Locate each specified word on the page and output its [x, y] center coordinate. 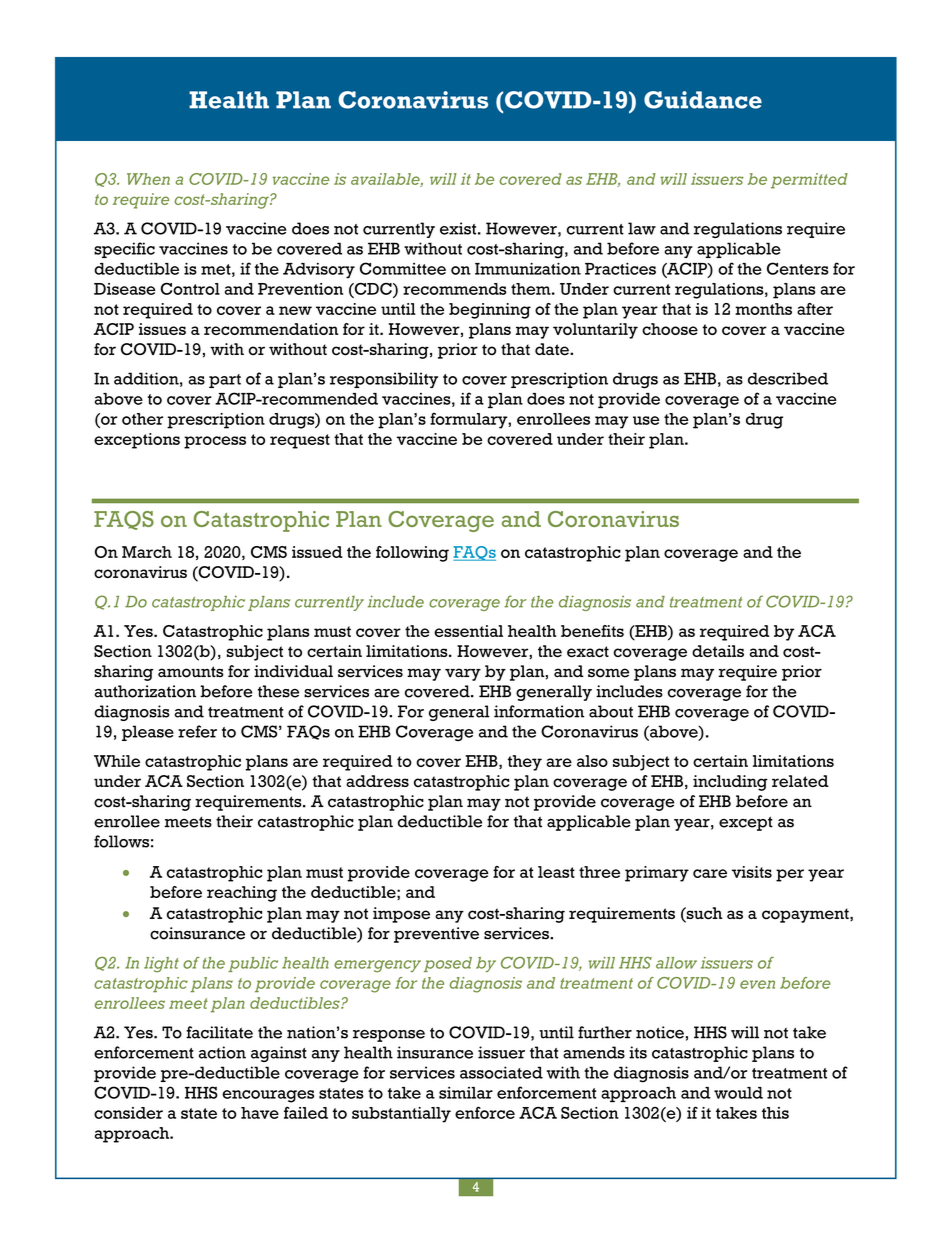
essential [468, 631]
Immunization [528, 268]
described [788, 378]
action [222, 1052]
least [556, 872]
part [225, 381]
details [718, 651]
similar [466, 1092]
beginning [490, 311]
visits [752, 872]
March [147, 552]
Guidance [703, 100]
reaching [242, 894]
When [148, 179]
